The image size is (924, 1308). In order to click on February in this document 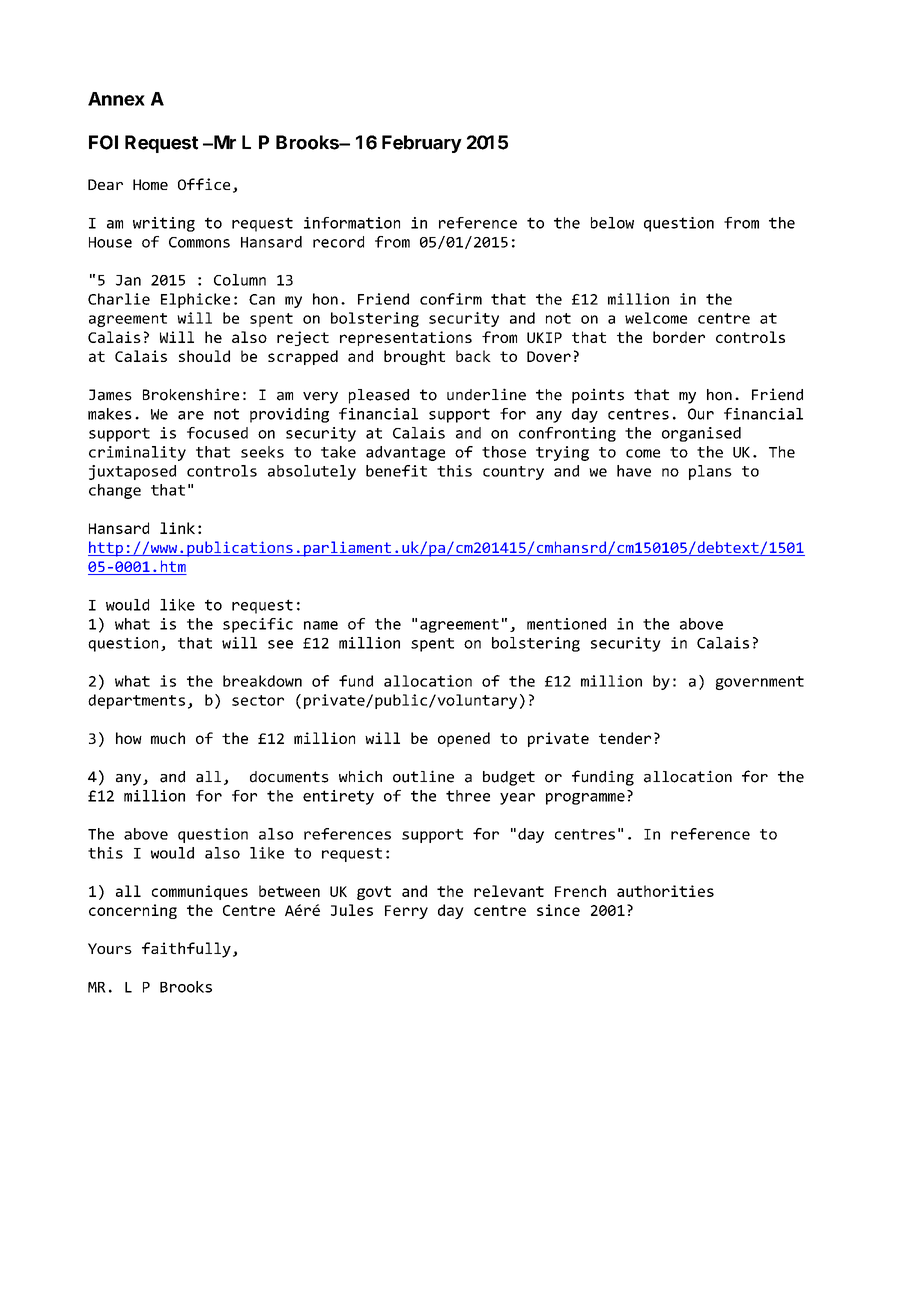, I will do `click(422, 144)`.
